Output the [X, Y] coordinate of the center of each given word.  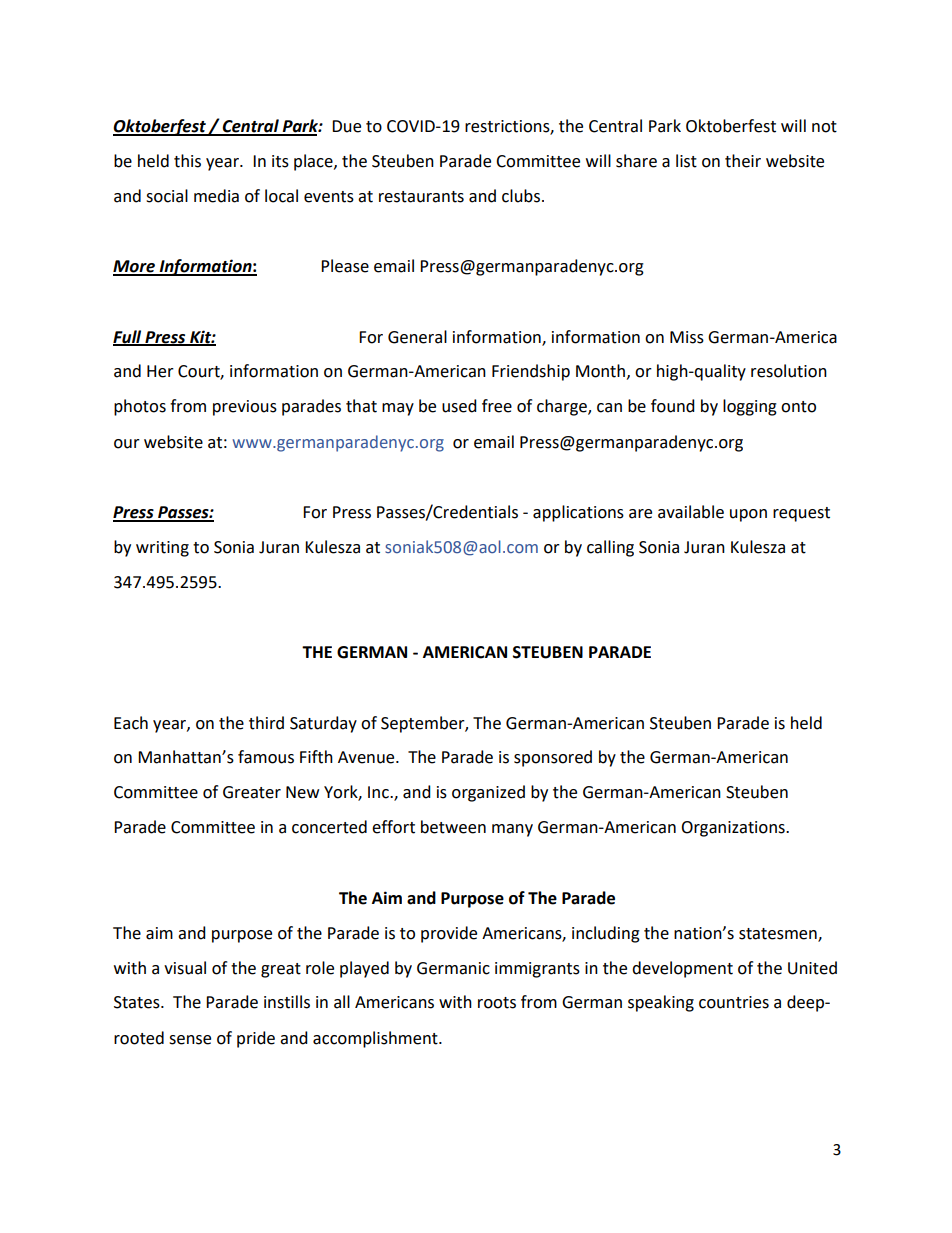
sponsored [553, 758]
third [266, 723]
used [459, 406]
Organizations [734, 829]
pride [256, 1039]
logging [750, 407]
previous [245, 408]
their [743, 161]
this [187, 161]
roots [497, 1003]
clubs [521, 196]
